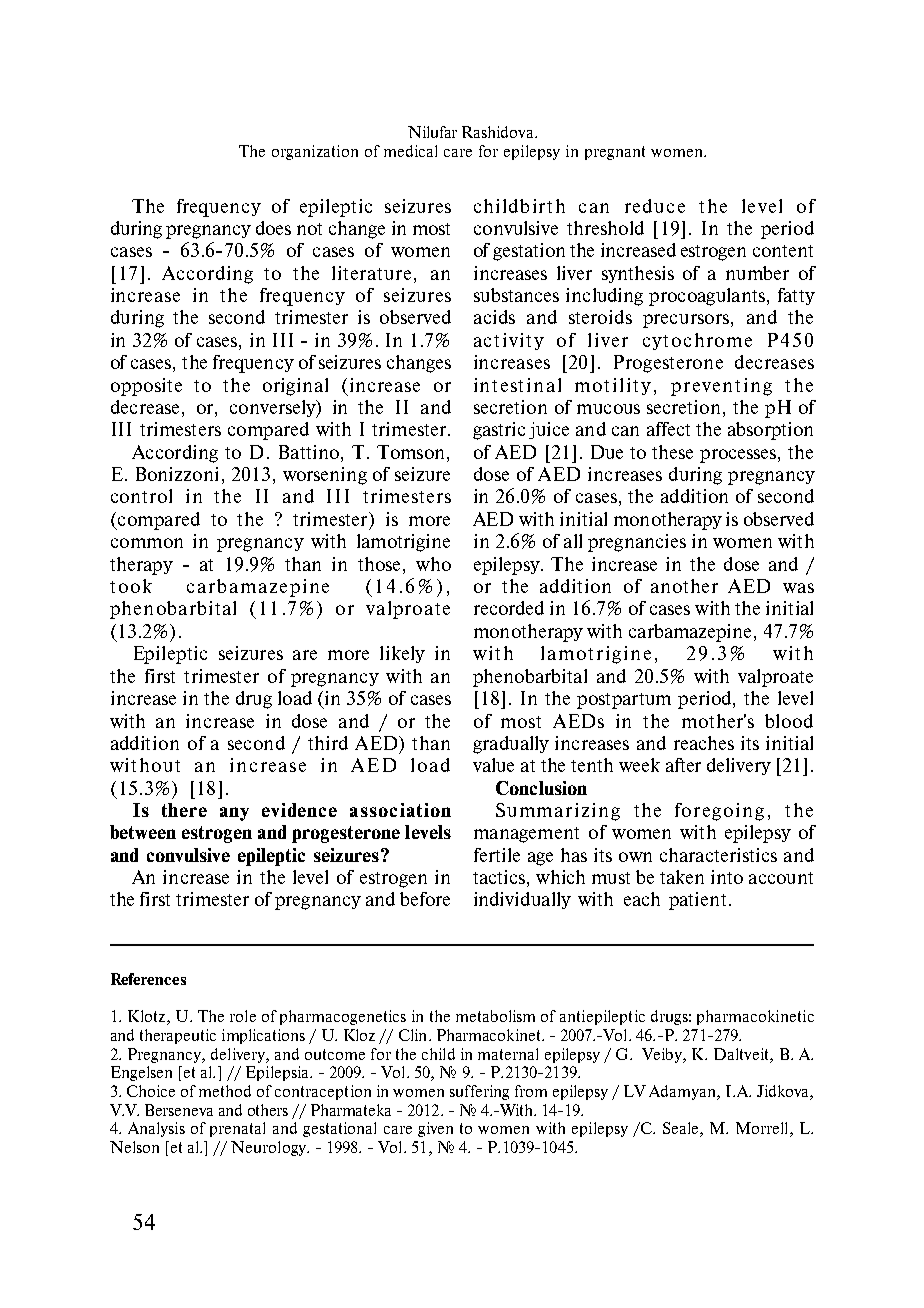 The height and width of the screenshot is (1308, 924). I want to click on after, so click(683, 765).
